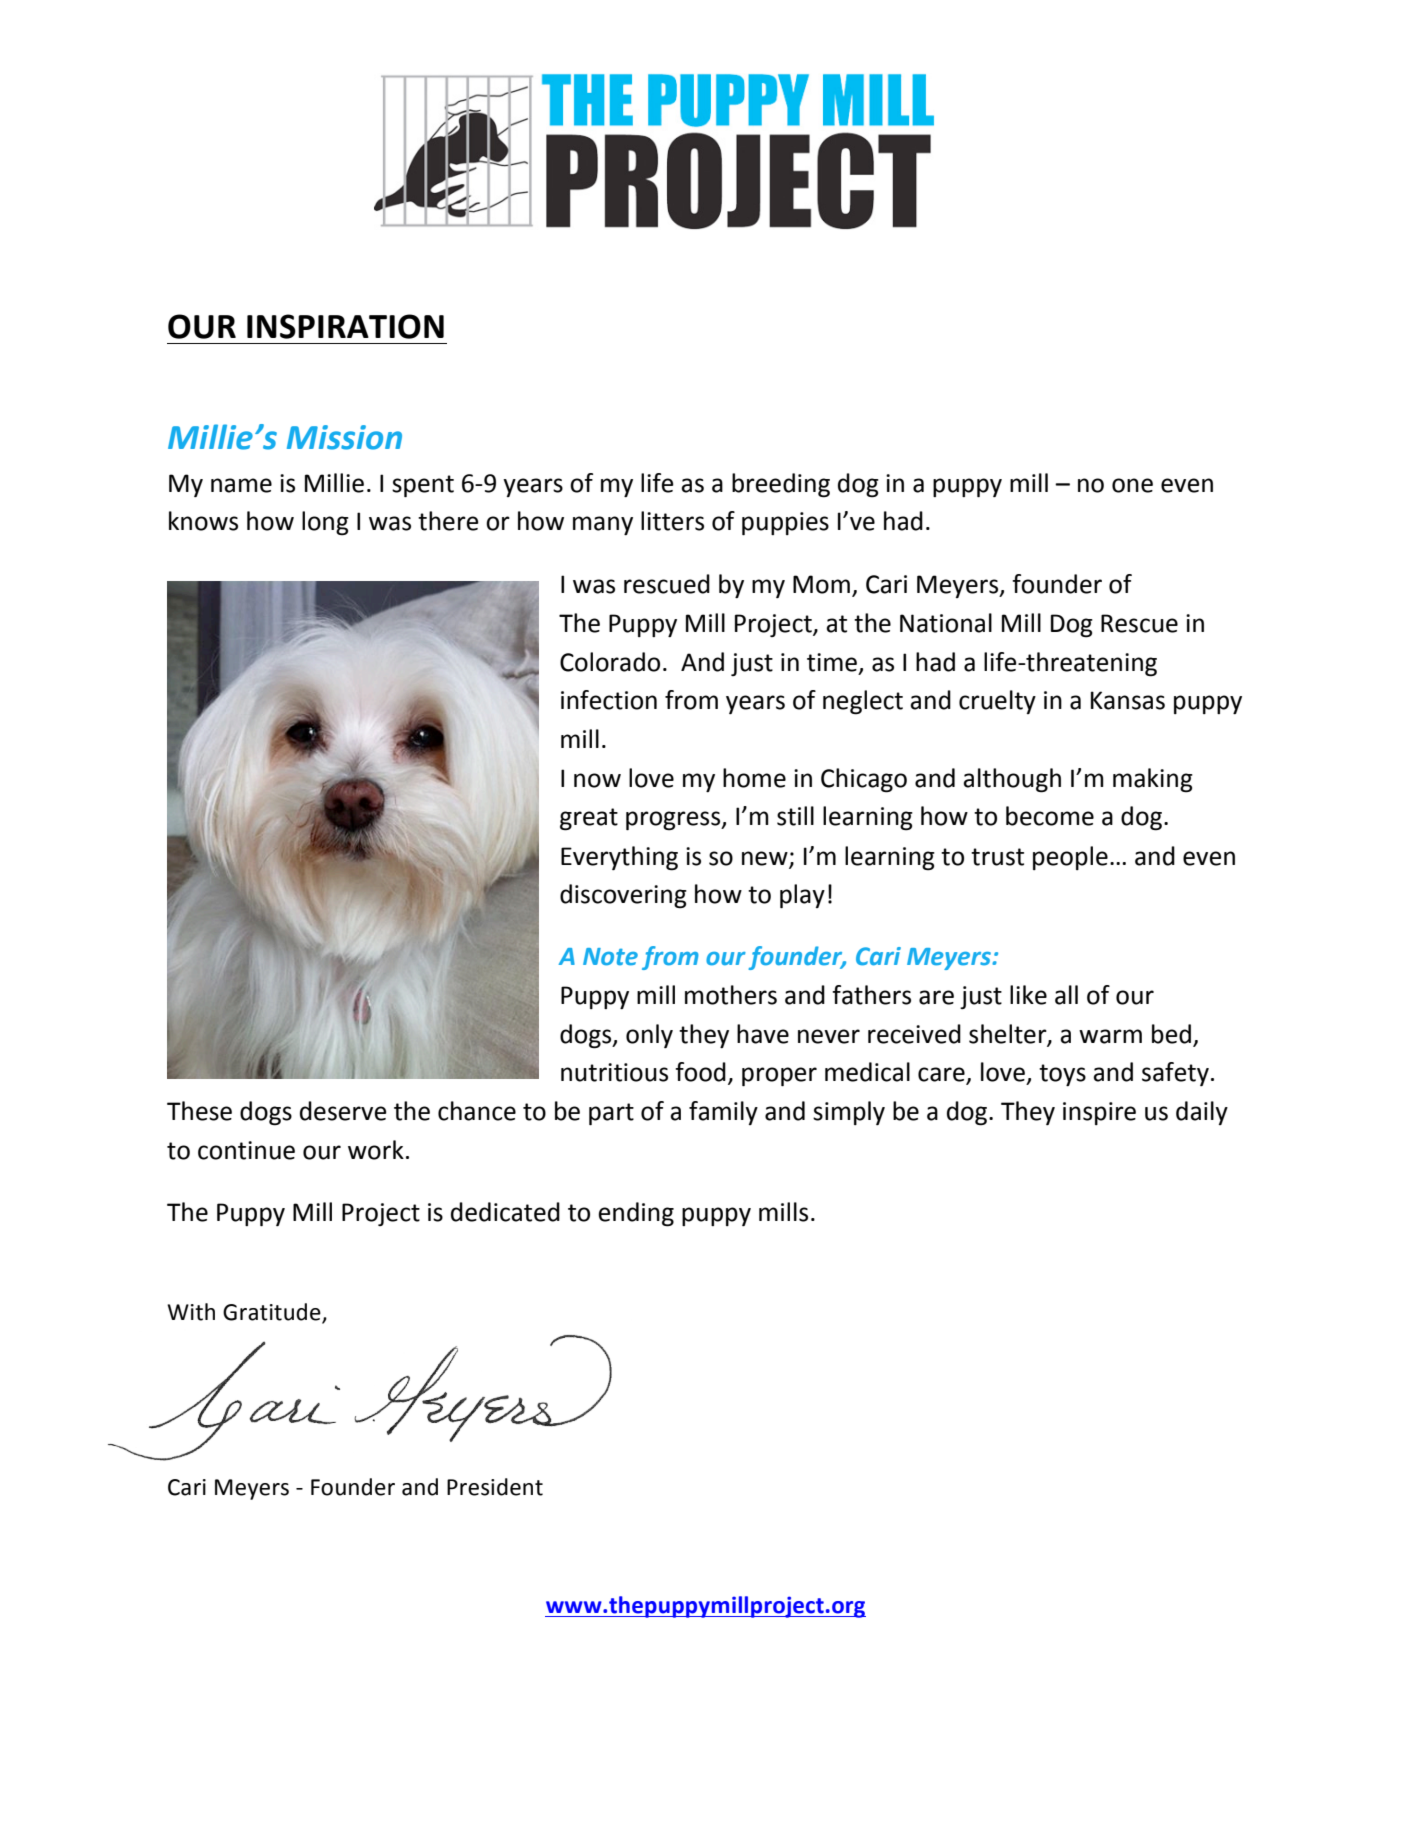  I want to click on one, so click(1132, 485).
